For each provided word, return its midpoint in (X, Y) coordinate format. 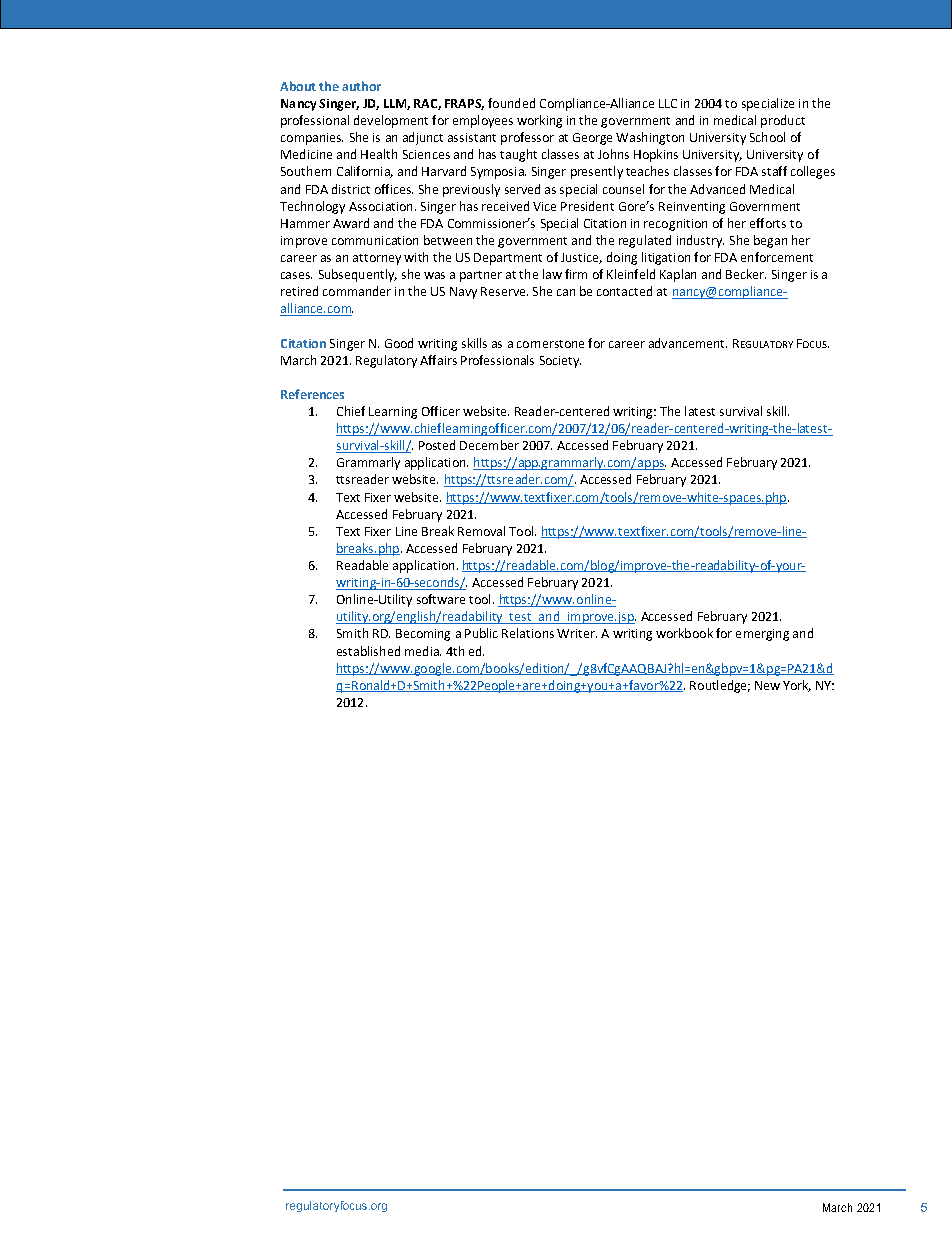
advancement (688, 343)
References (312, 394)
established (368, 651)
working (539, 121)
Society (560, 362)
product (783, 121)
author (361, 86)
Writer (577, 633)
